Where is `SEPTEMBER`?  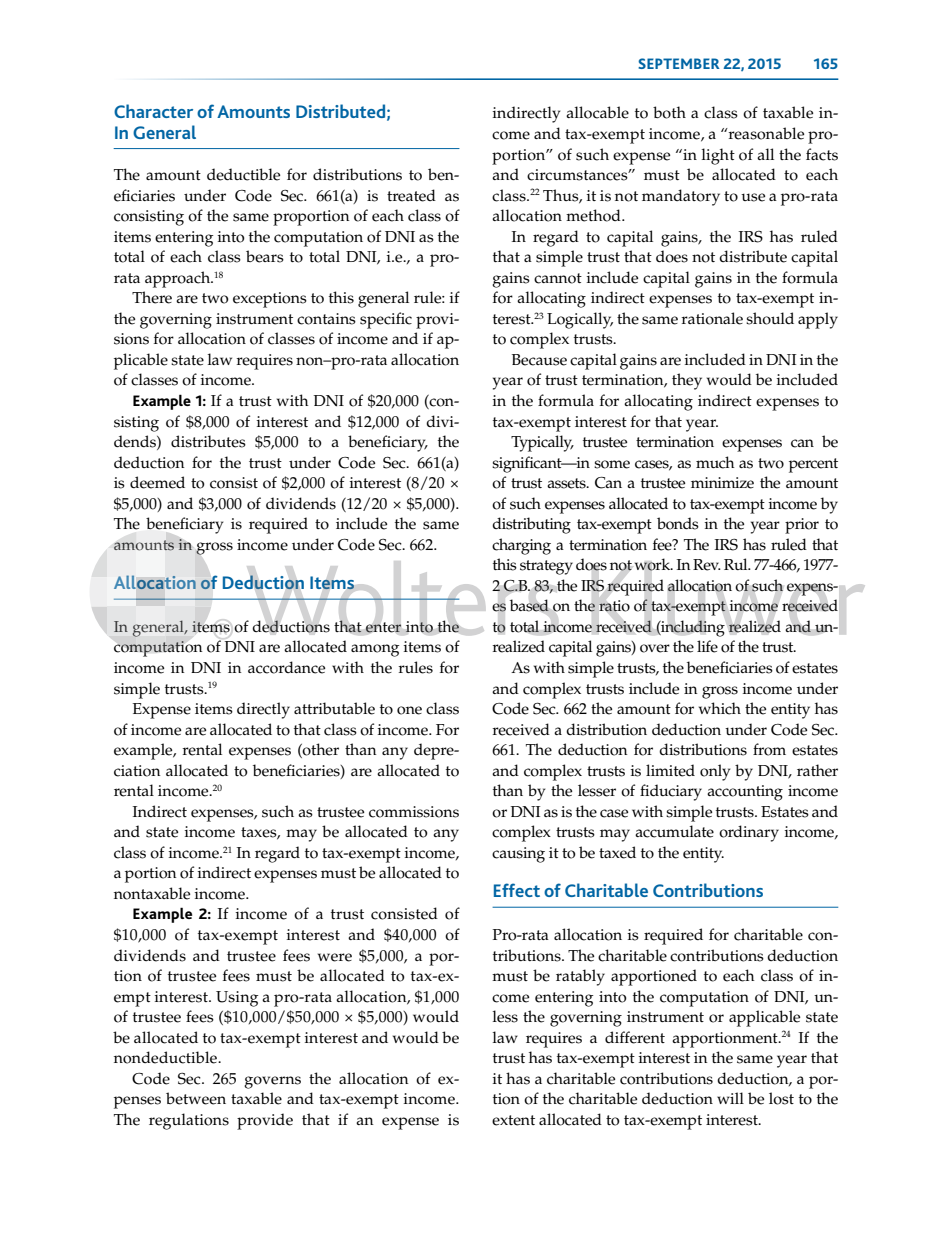
SEPTEMBER is located at coordinates (679, 63).
